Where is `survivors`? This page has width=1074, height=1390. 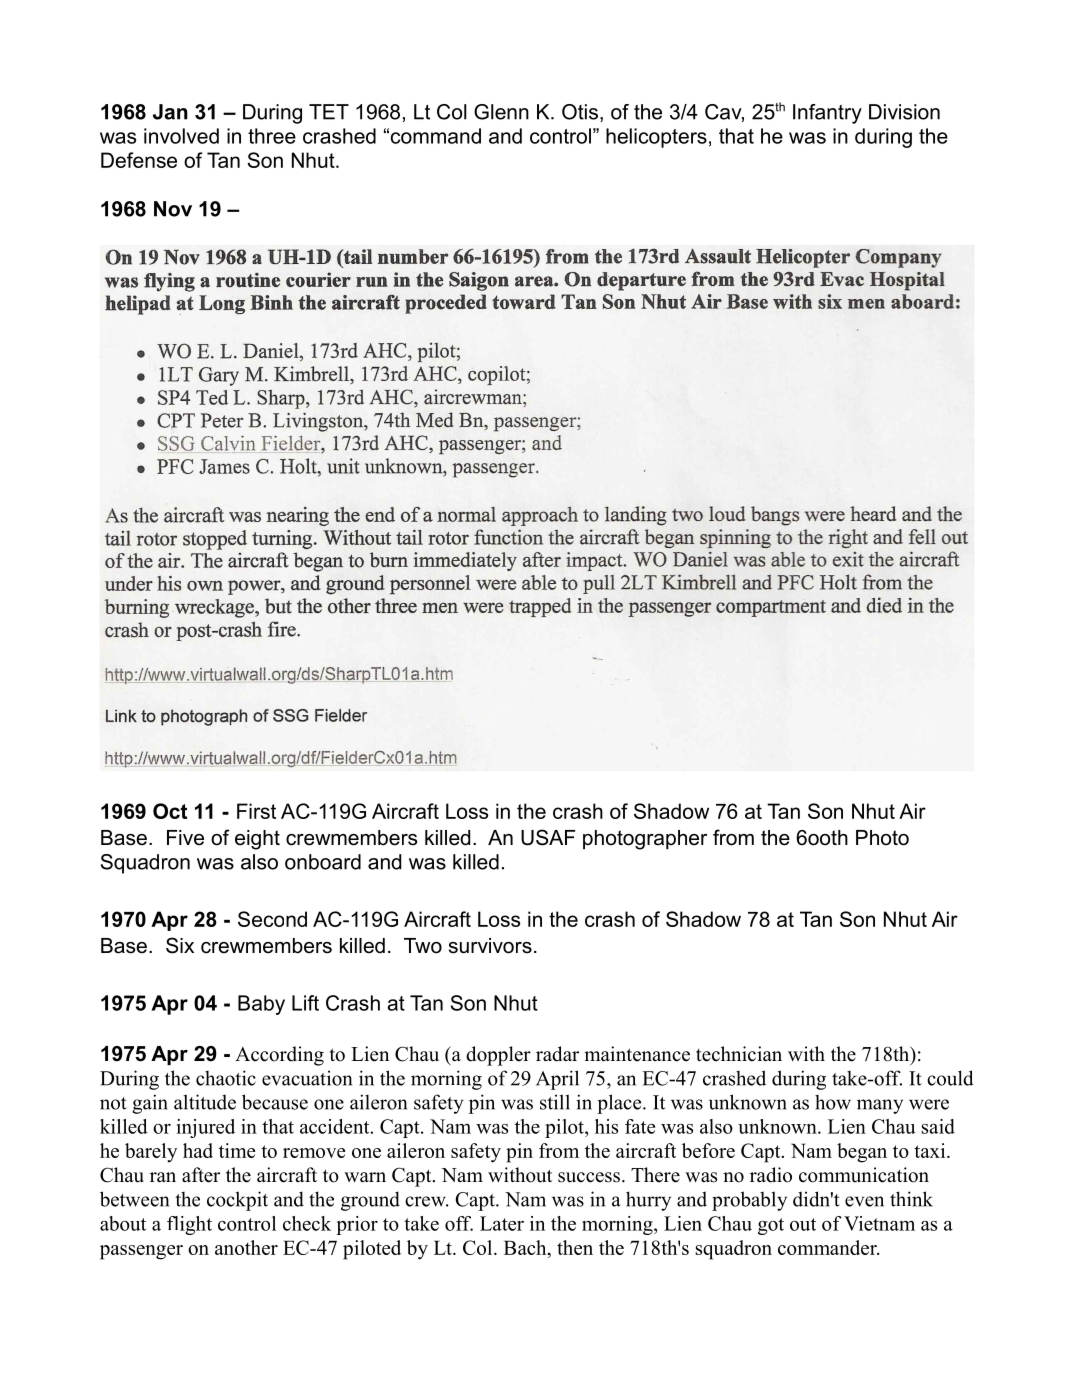 survivors is located at coordinates (490, 946).
